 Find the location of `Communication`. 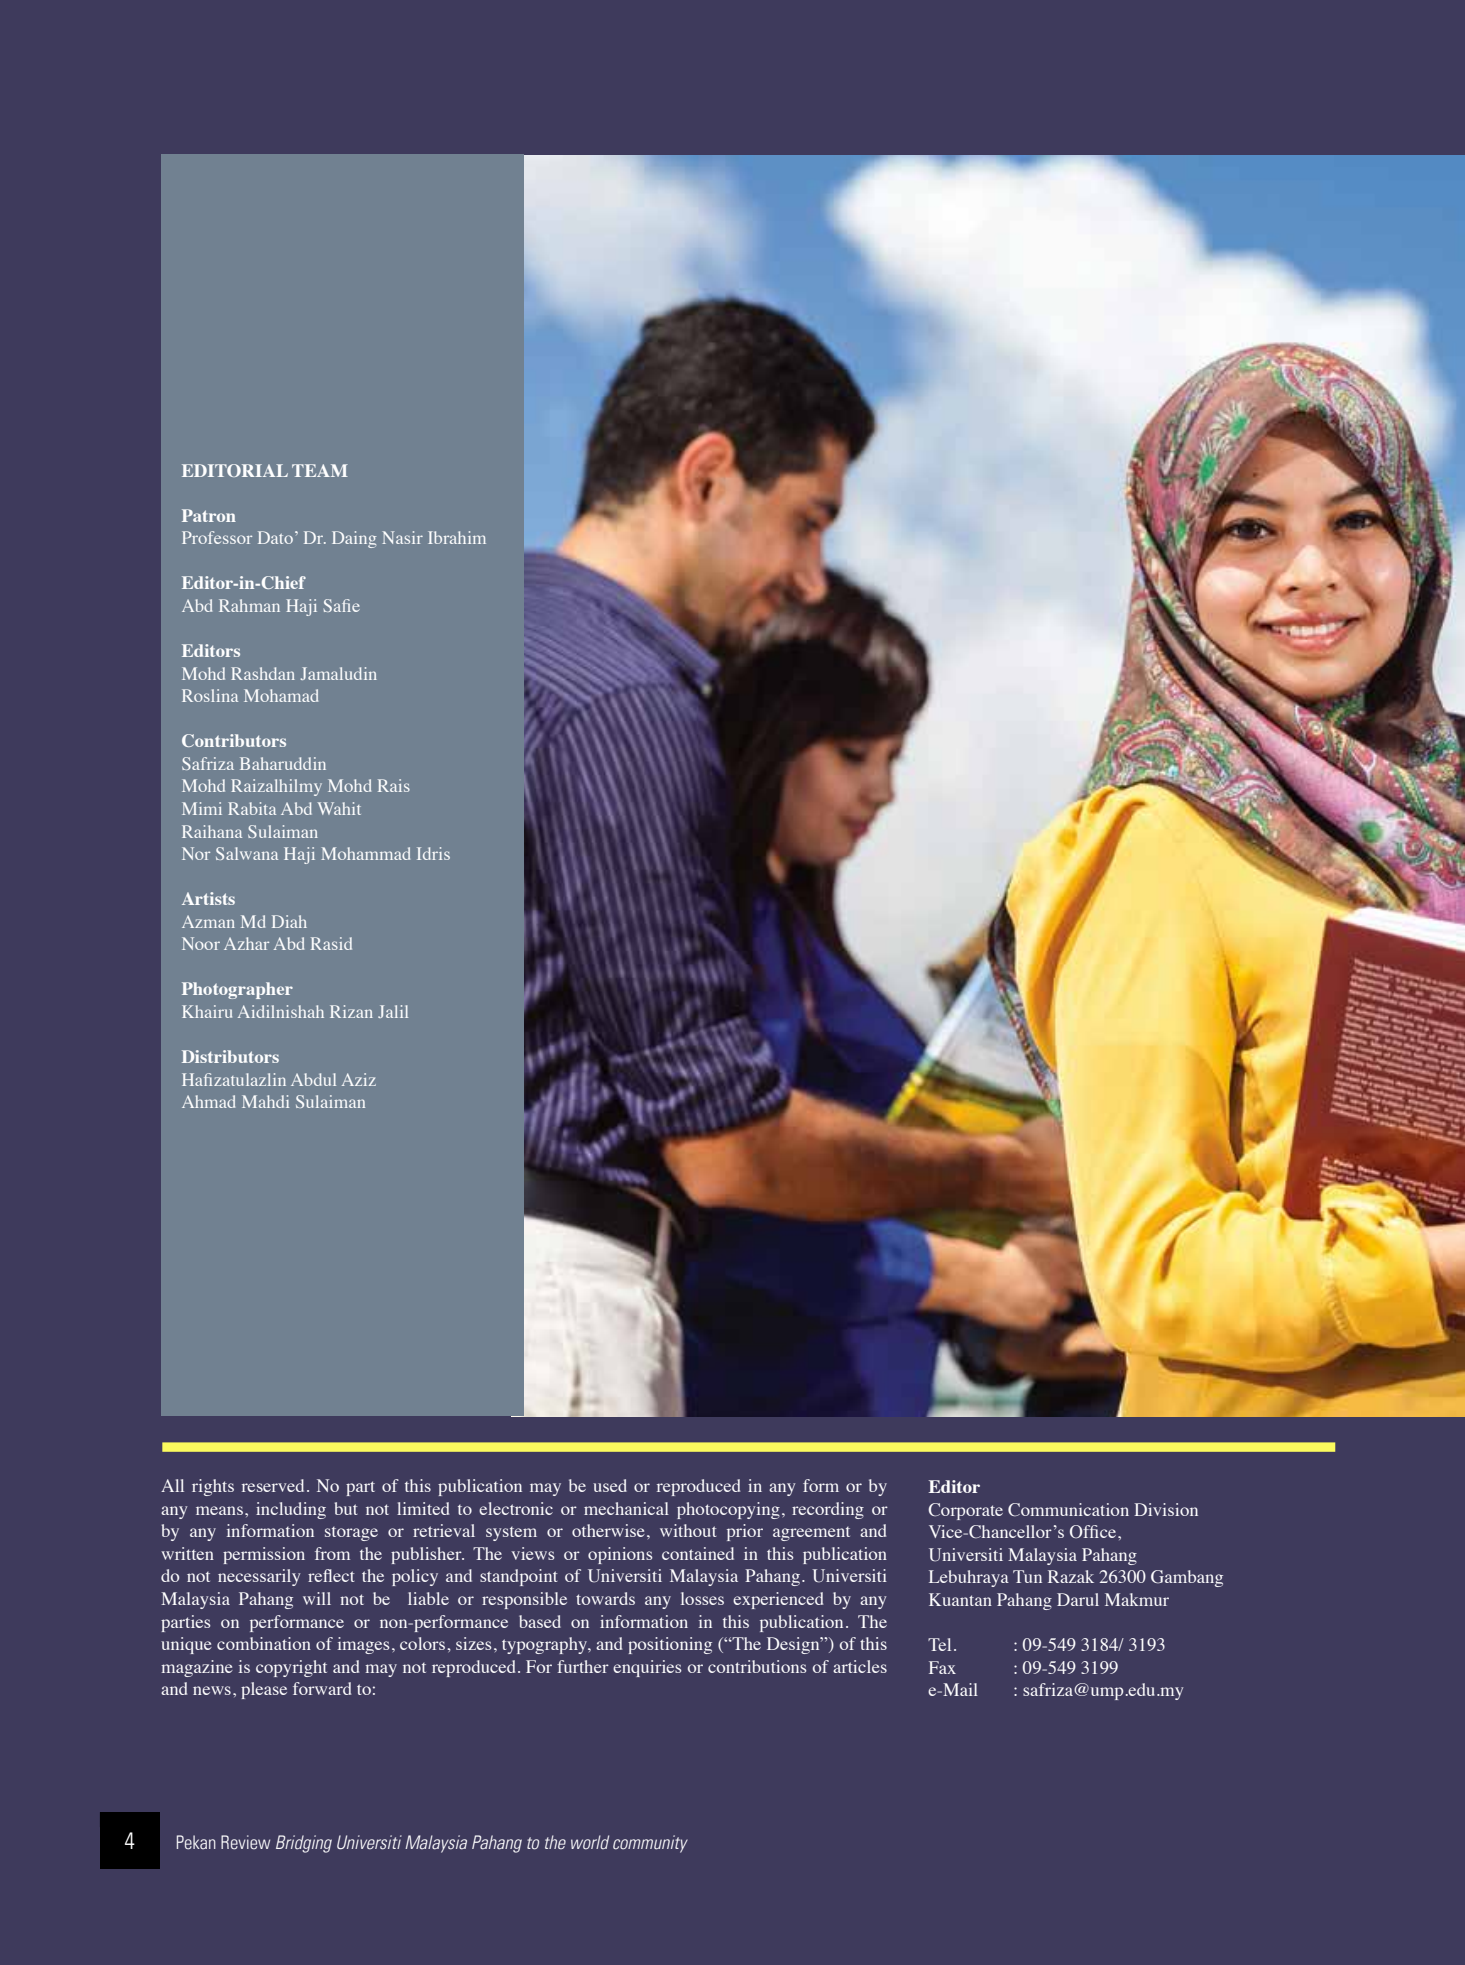

Communication is located at coordinates (1068, 1510).
